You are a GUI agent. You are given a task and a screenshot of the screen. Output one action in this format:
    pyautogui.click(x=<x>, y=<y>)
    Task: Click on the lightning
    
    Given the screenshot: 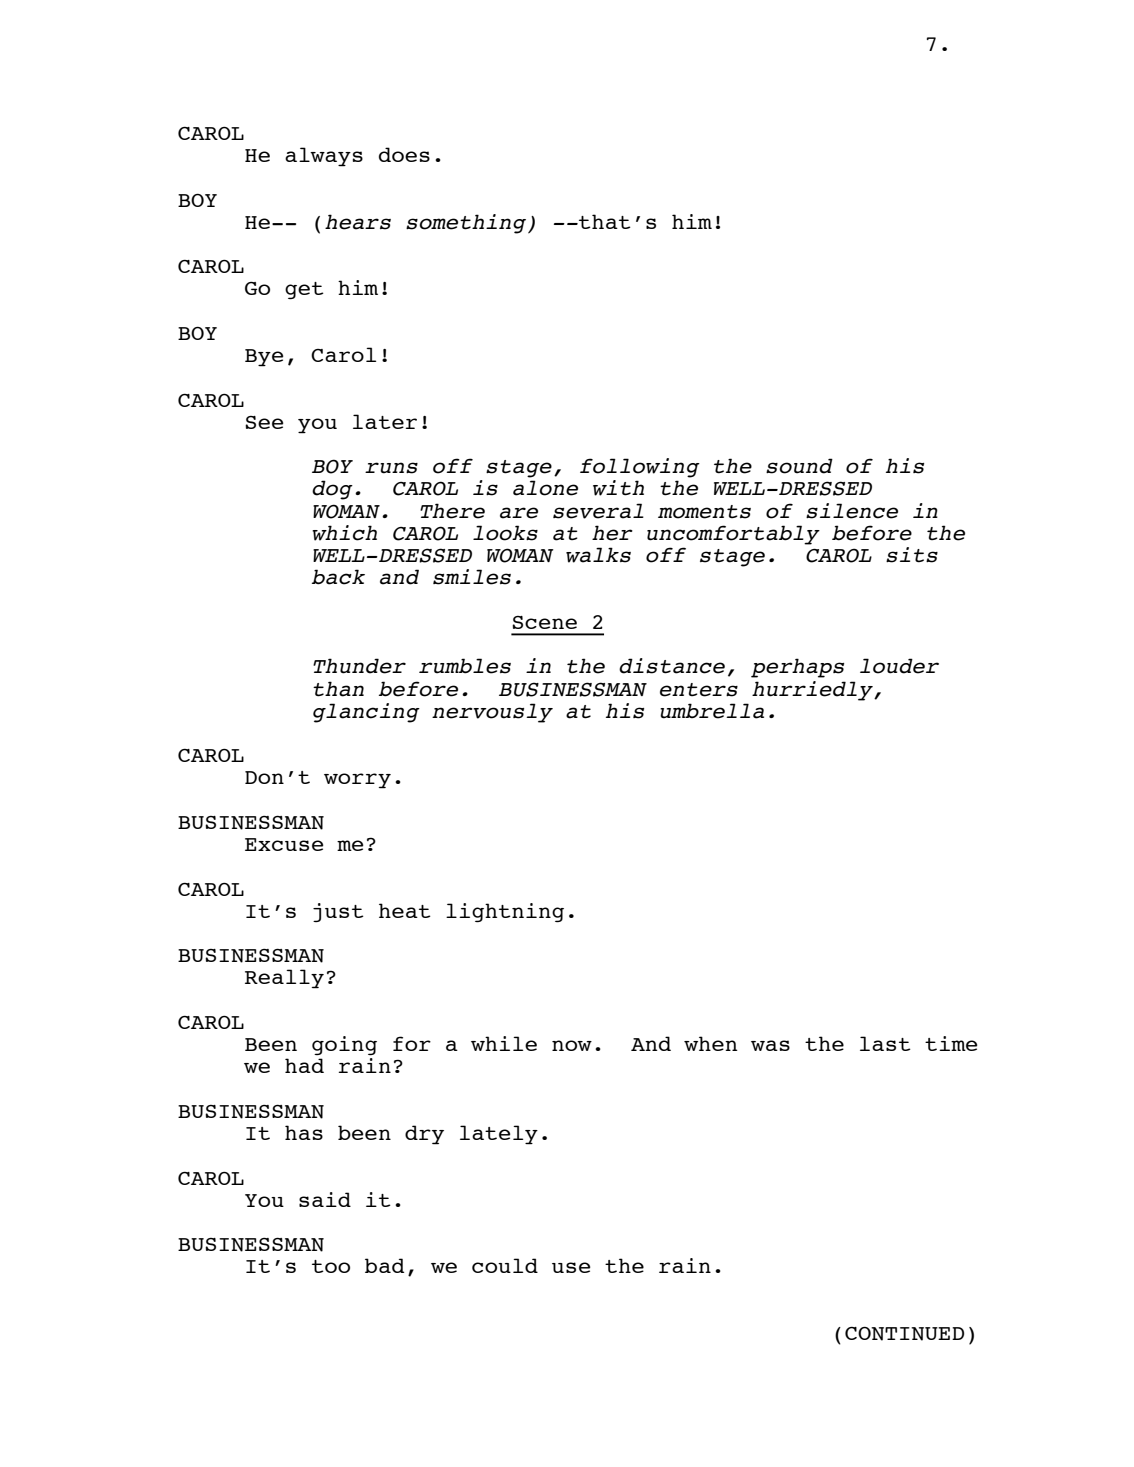 What is the action you would take?
    pyautogui.click(x=505, y=912)
